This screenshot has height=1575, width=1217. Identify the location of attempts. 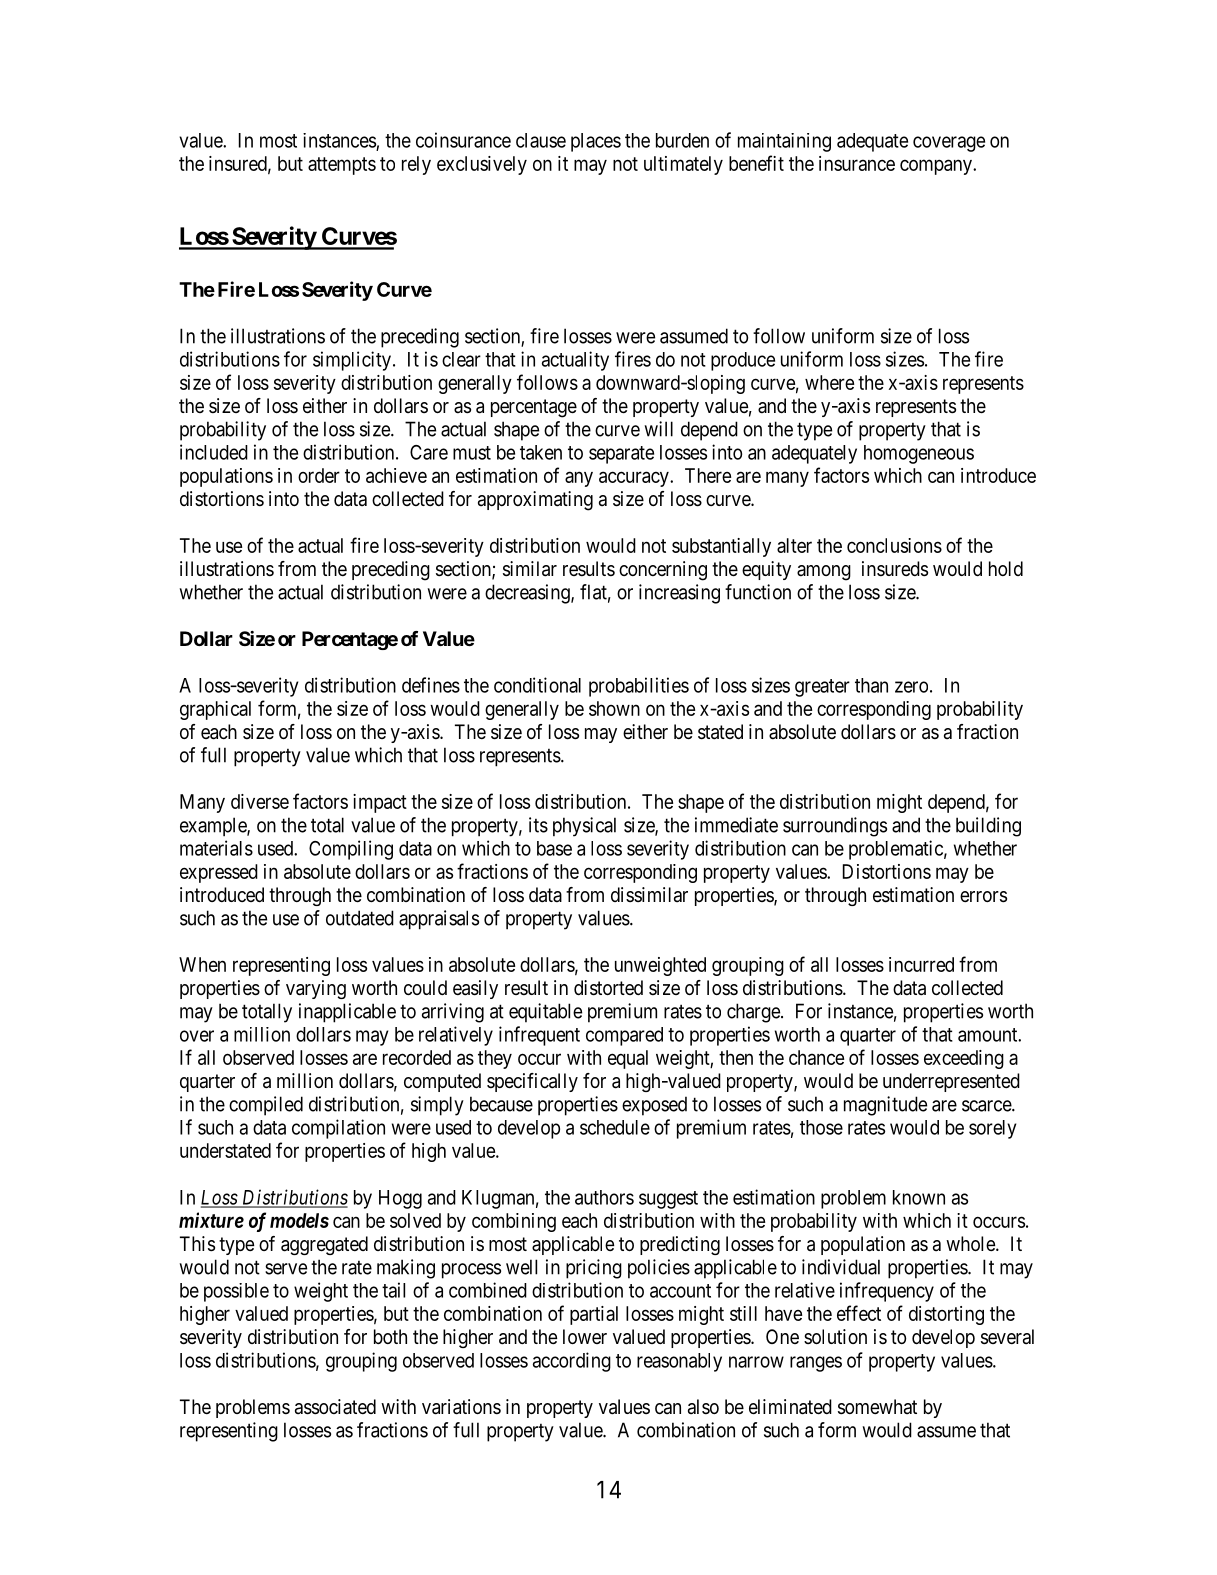
(342, 166).
